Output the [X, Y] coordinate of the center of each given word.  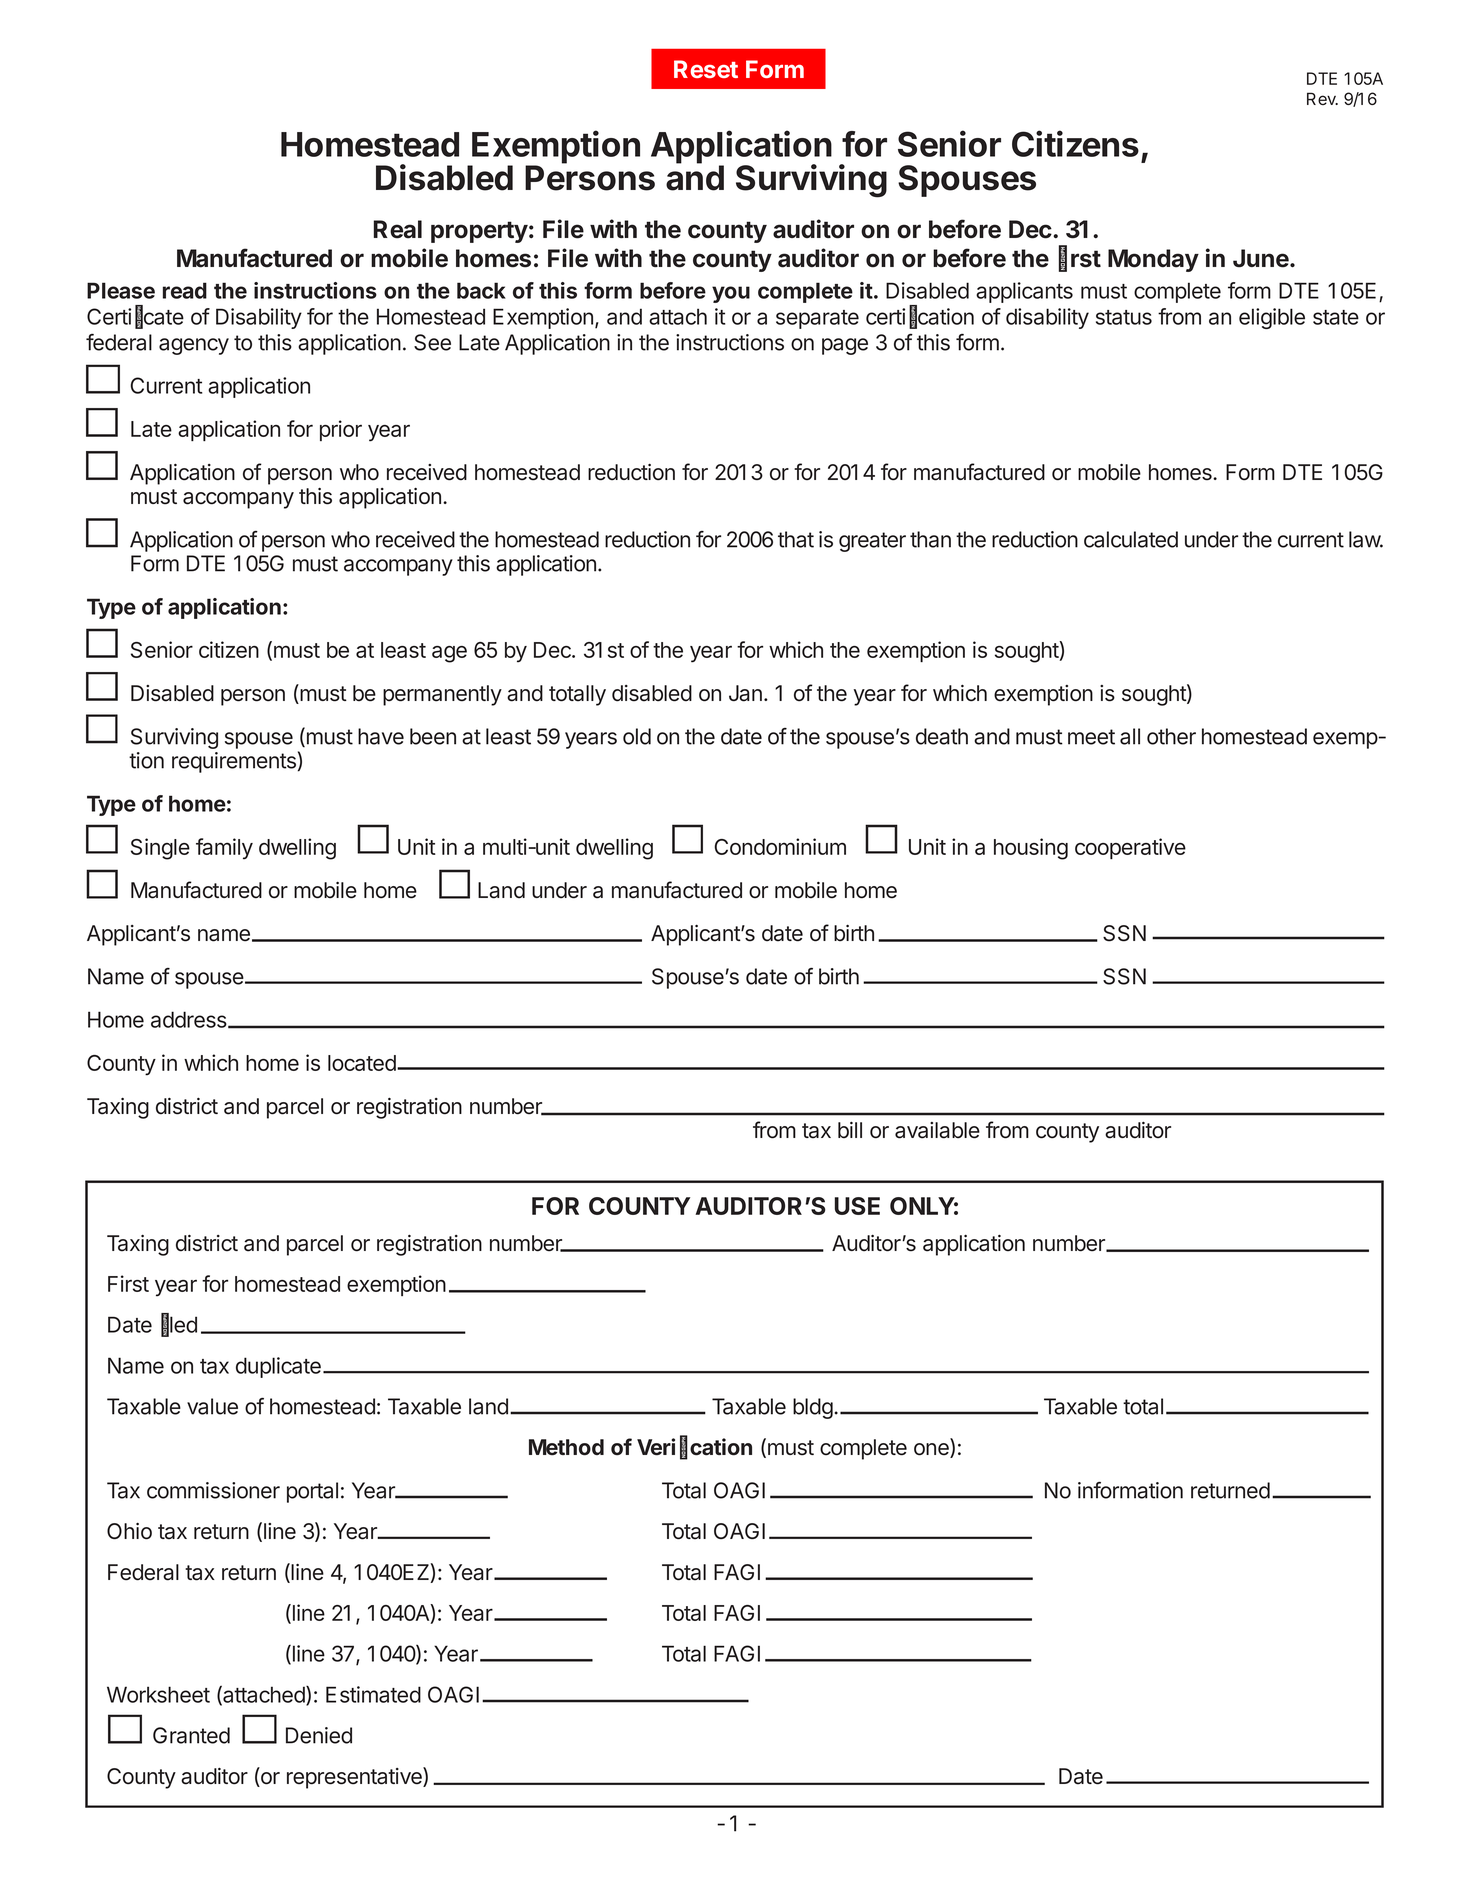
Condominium [780, 846]
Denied [319, 1735]
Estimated [373, 1694]
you [731, 294]
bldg [813, 1408]
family [224, 849]
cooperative [1130, 848]
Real [398, 229]
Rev [1322, 98]
